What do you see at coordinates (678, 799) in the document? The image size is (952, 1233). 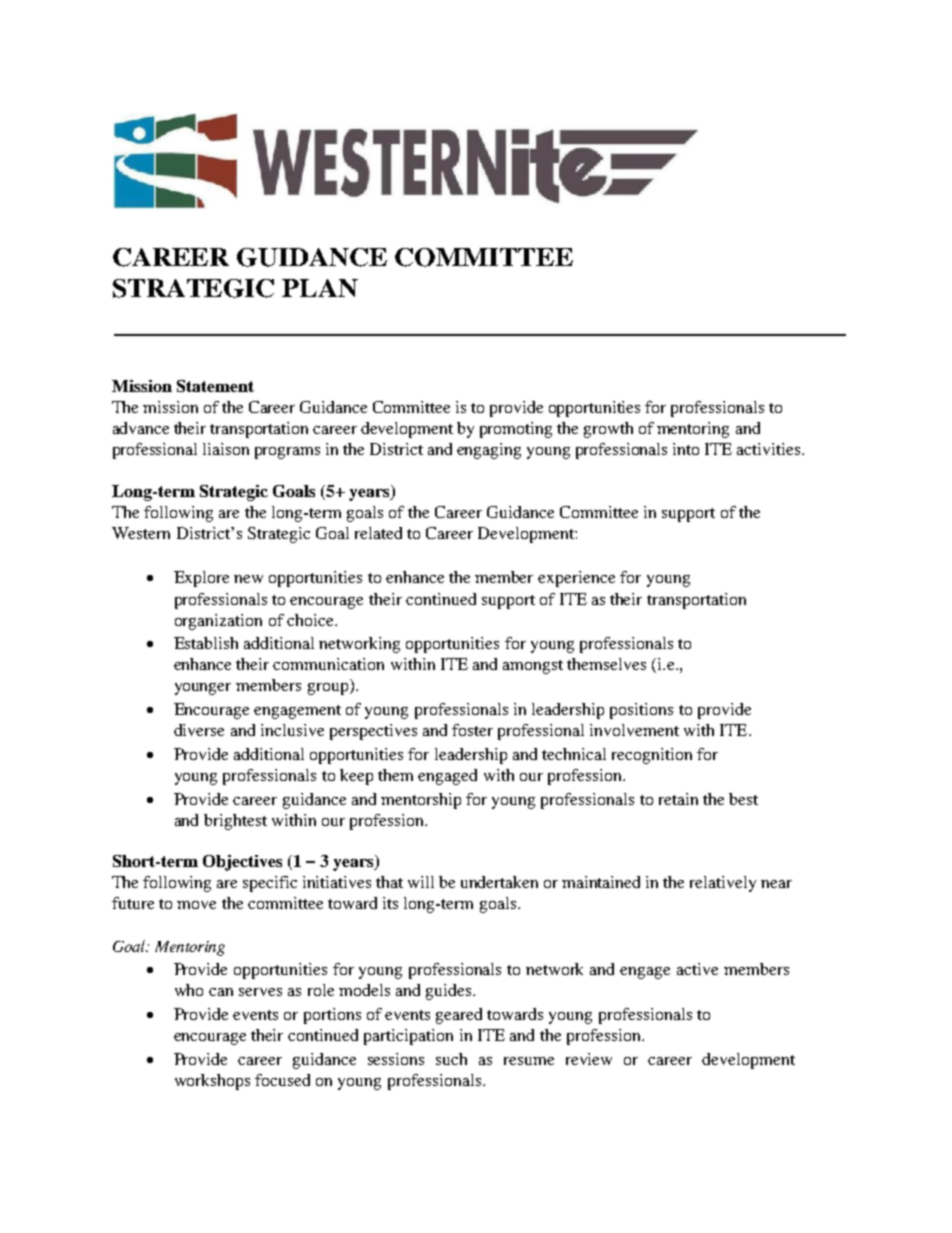 I see `retain` at bounding box center [678, 799].
